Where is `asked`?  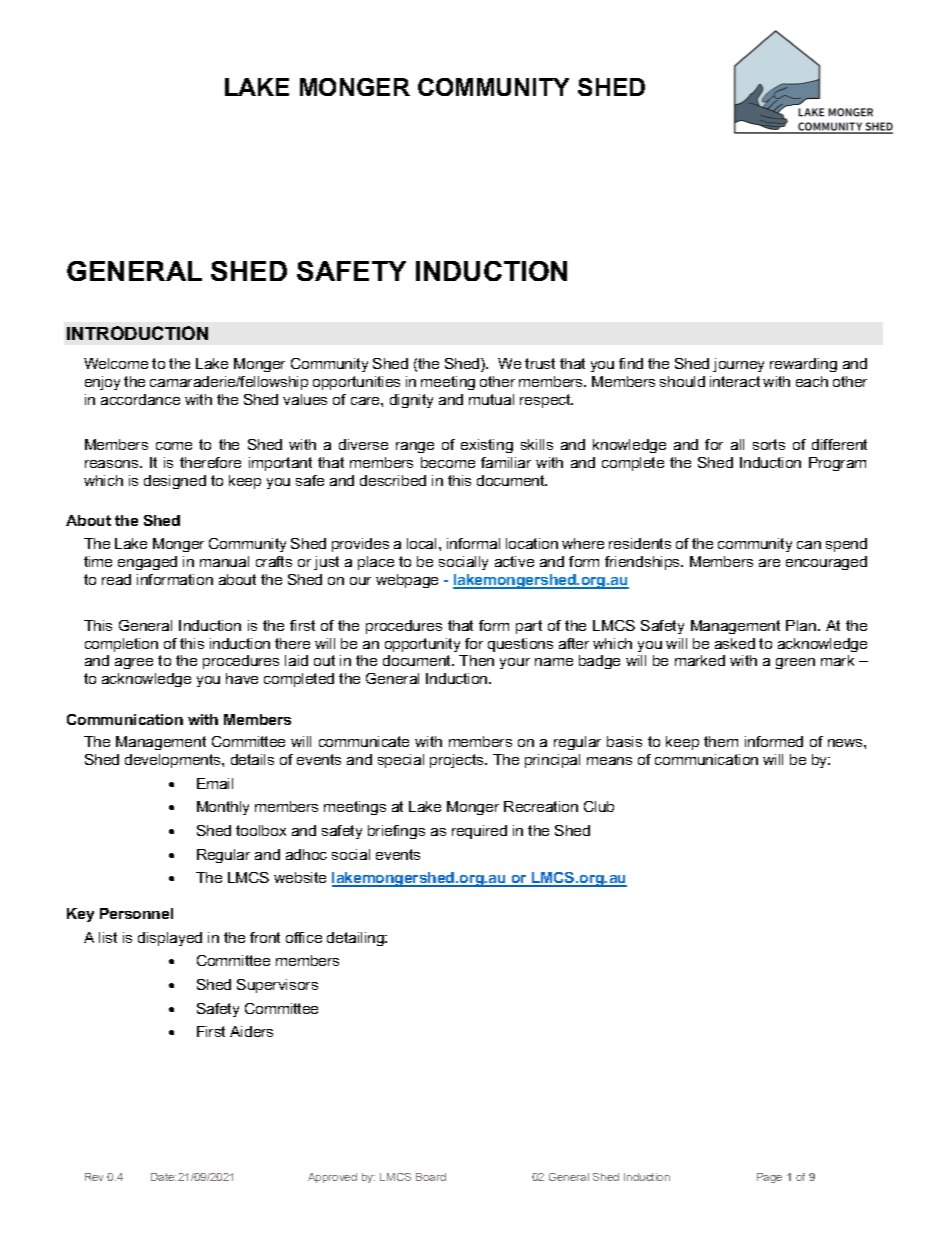
asked is located at coordinates (735, 643).
